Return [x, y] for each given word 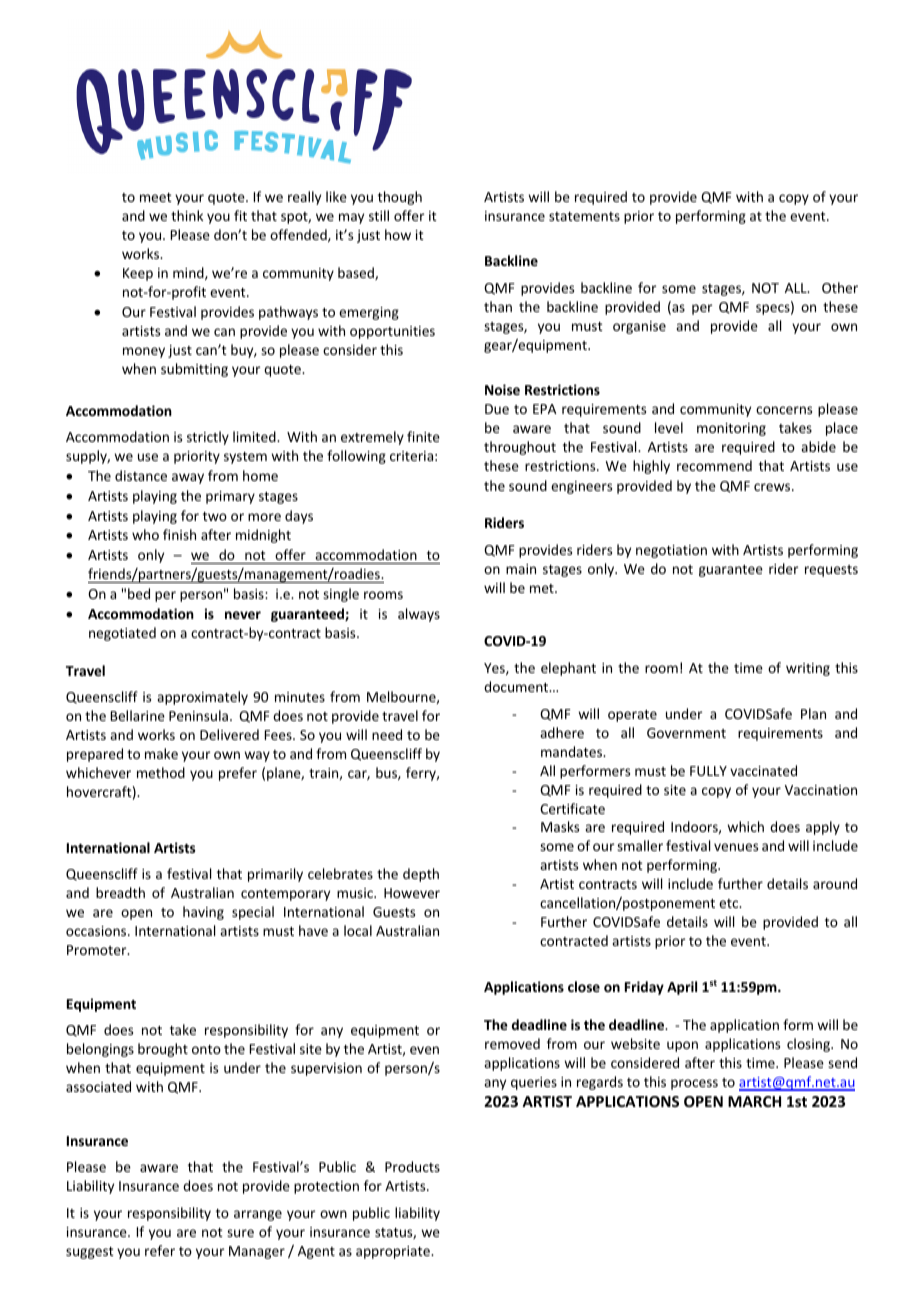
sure [240, 1233]
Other [840, 287]
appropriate [394, 1252]
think [187, 215]
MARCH [754, 1101]
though [400, 198]
